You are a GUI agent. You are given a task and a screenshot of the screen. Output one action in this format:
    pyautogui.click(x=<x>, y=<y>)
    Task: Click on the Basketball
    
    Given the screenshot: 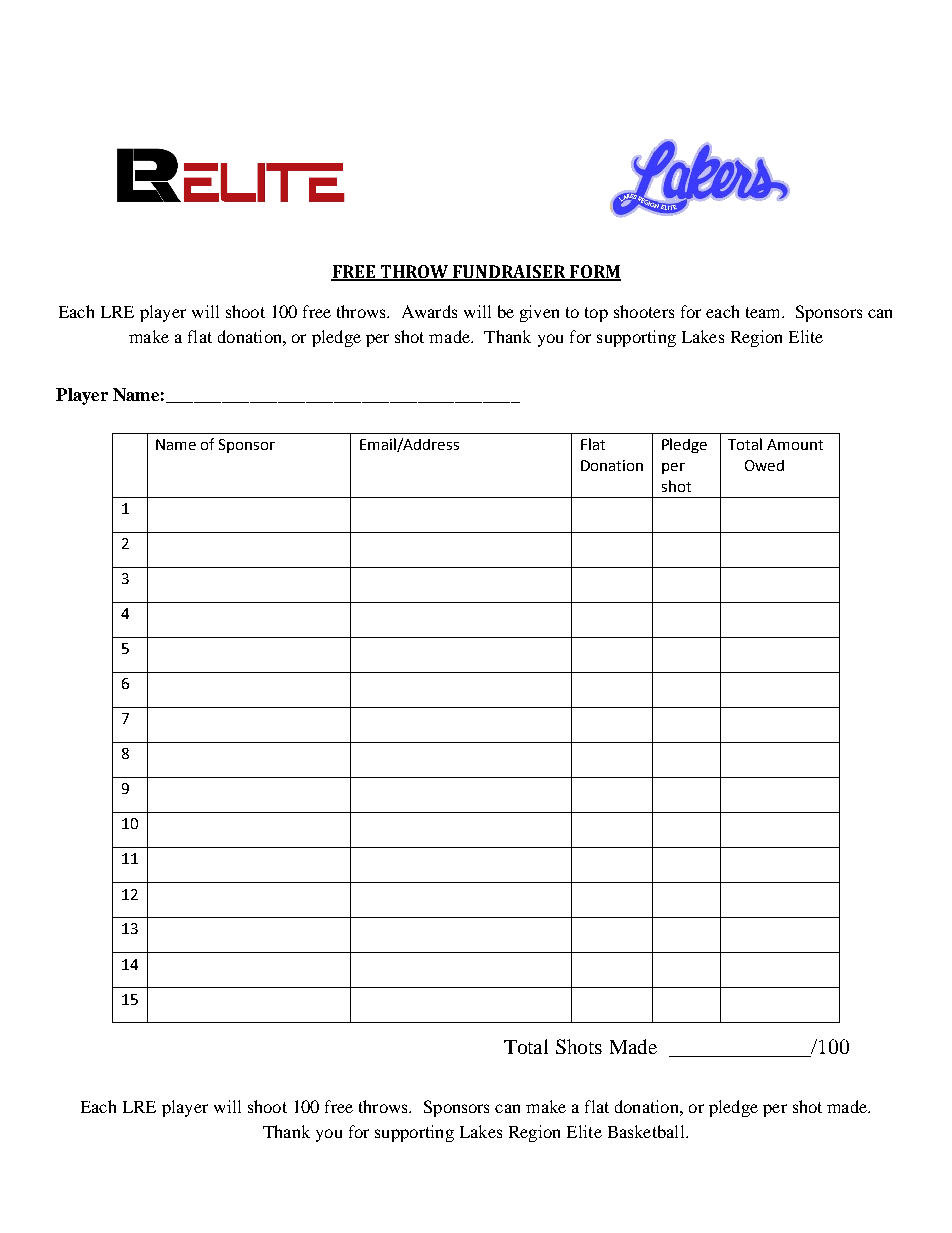 What is the action you would take?
    pyautogui.click(x=647, y=1131)
